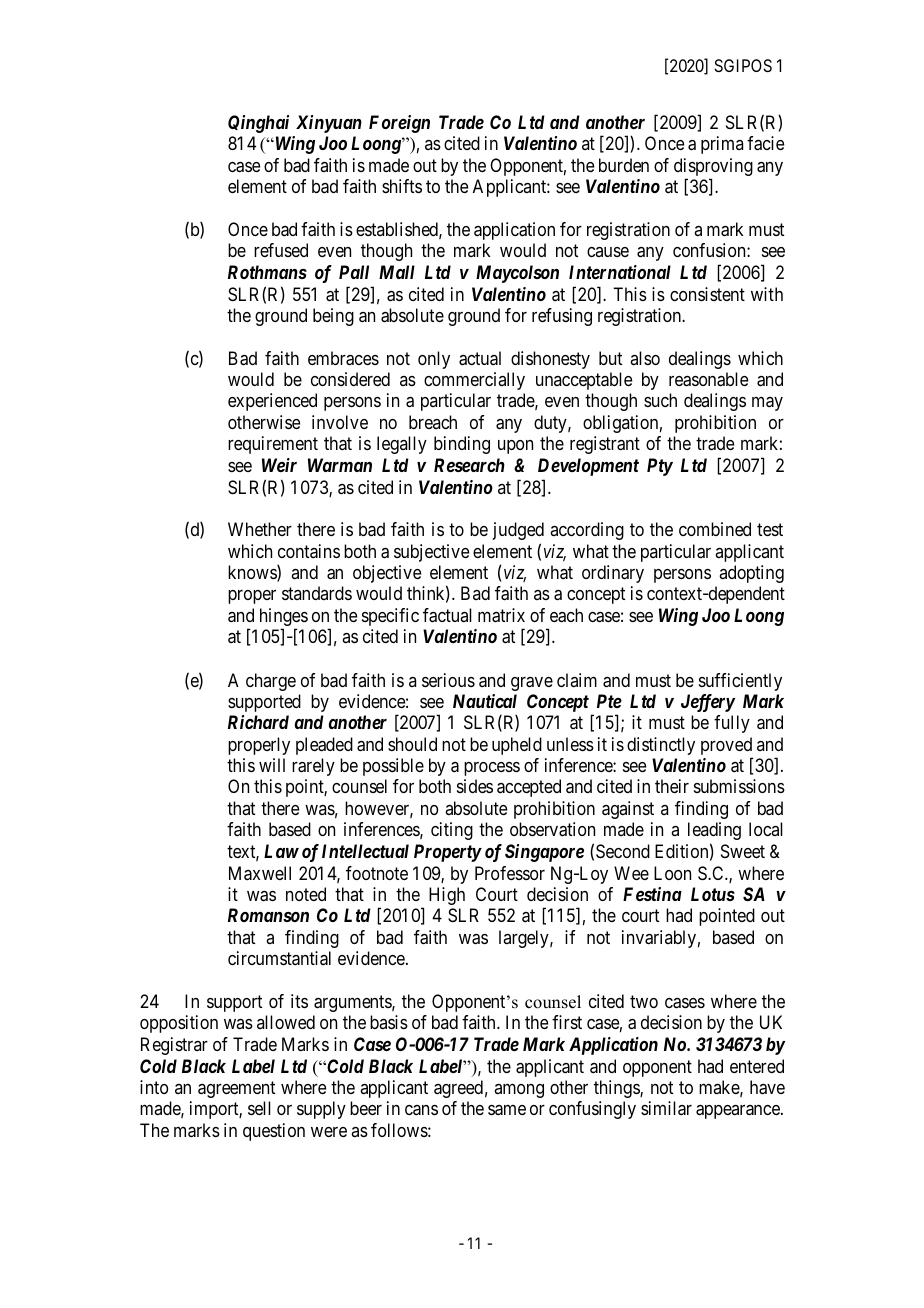 The width and height of the page is (924, 1308). I want to click on agreement, so click(236, 1089).
